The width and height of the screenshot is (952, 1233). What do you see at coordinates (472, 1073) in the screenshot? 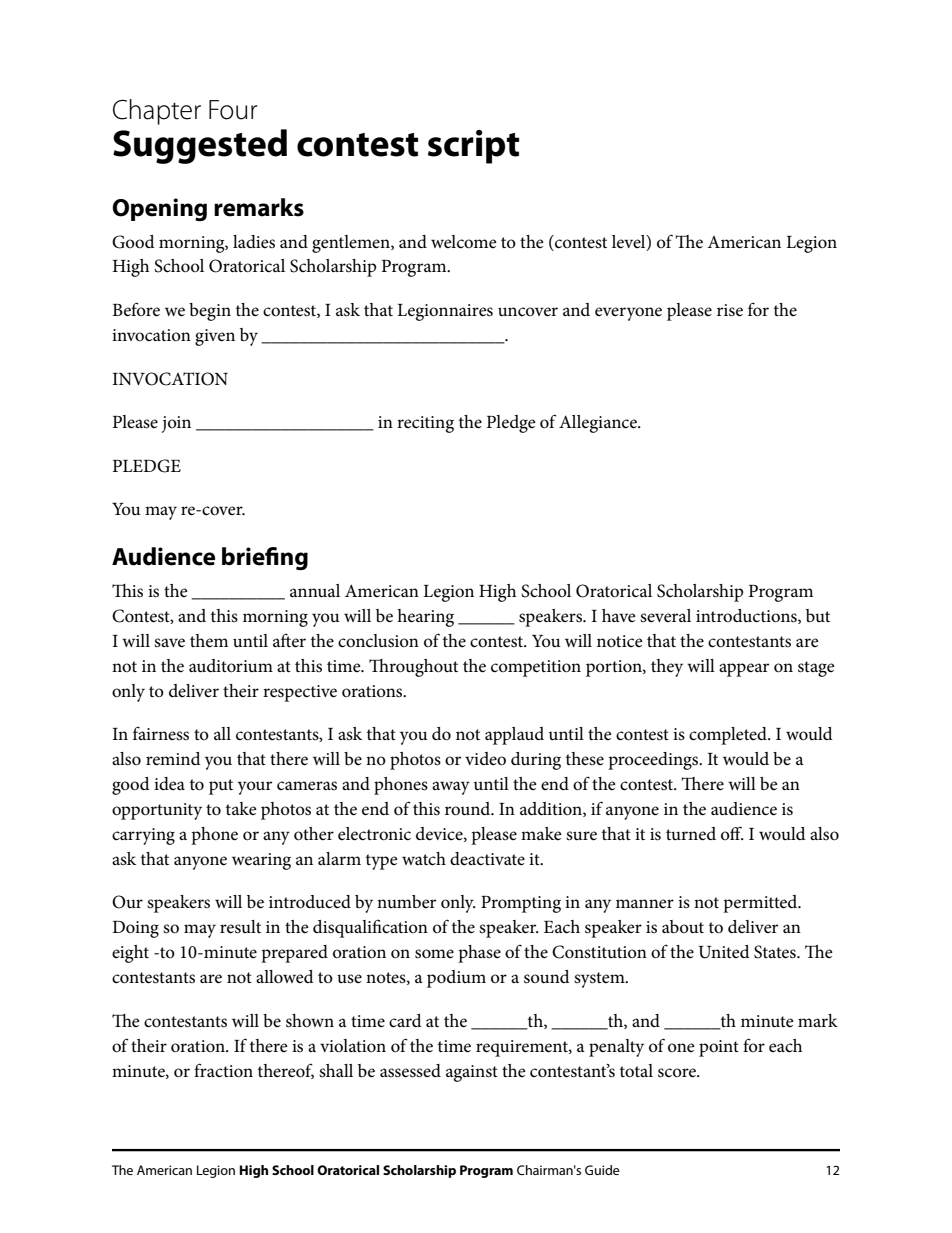
I see `against` at bounding box center [472, 1073].
